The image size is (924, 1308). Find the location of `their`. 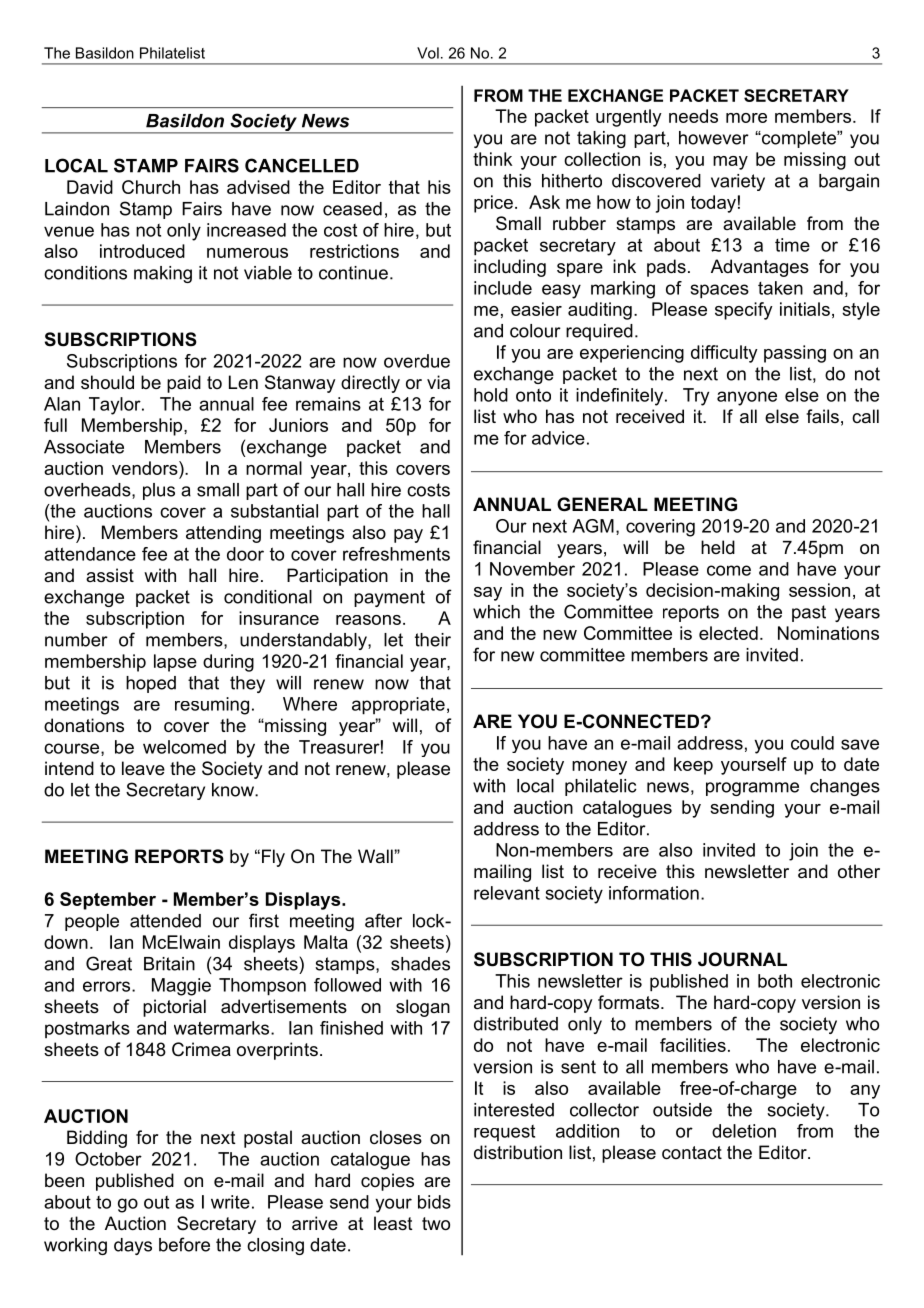

their is located at coordinates (433, 640).
